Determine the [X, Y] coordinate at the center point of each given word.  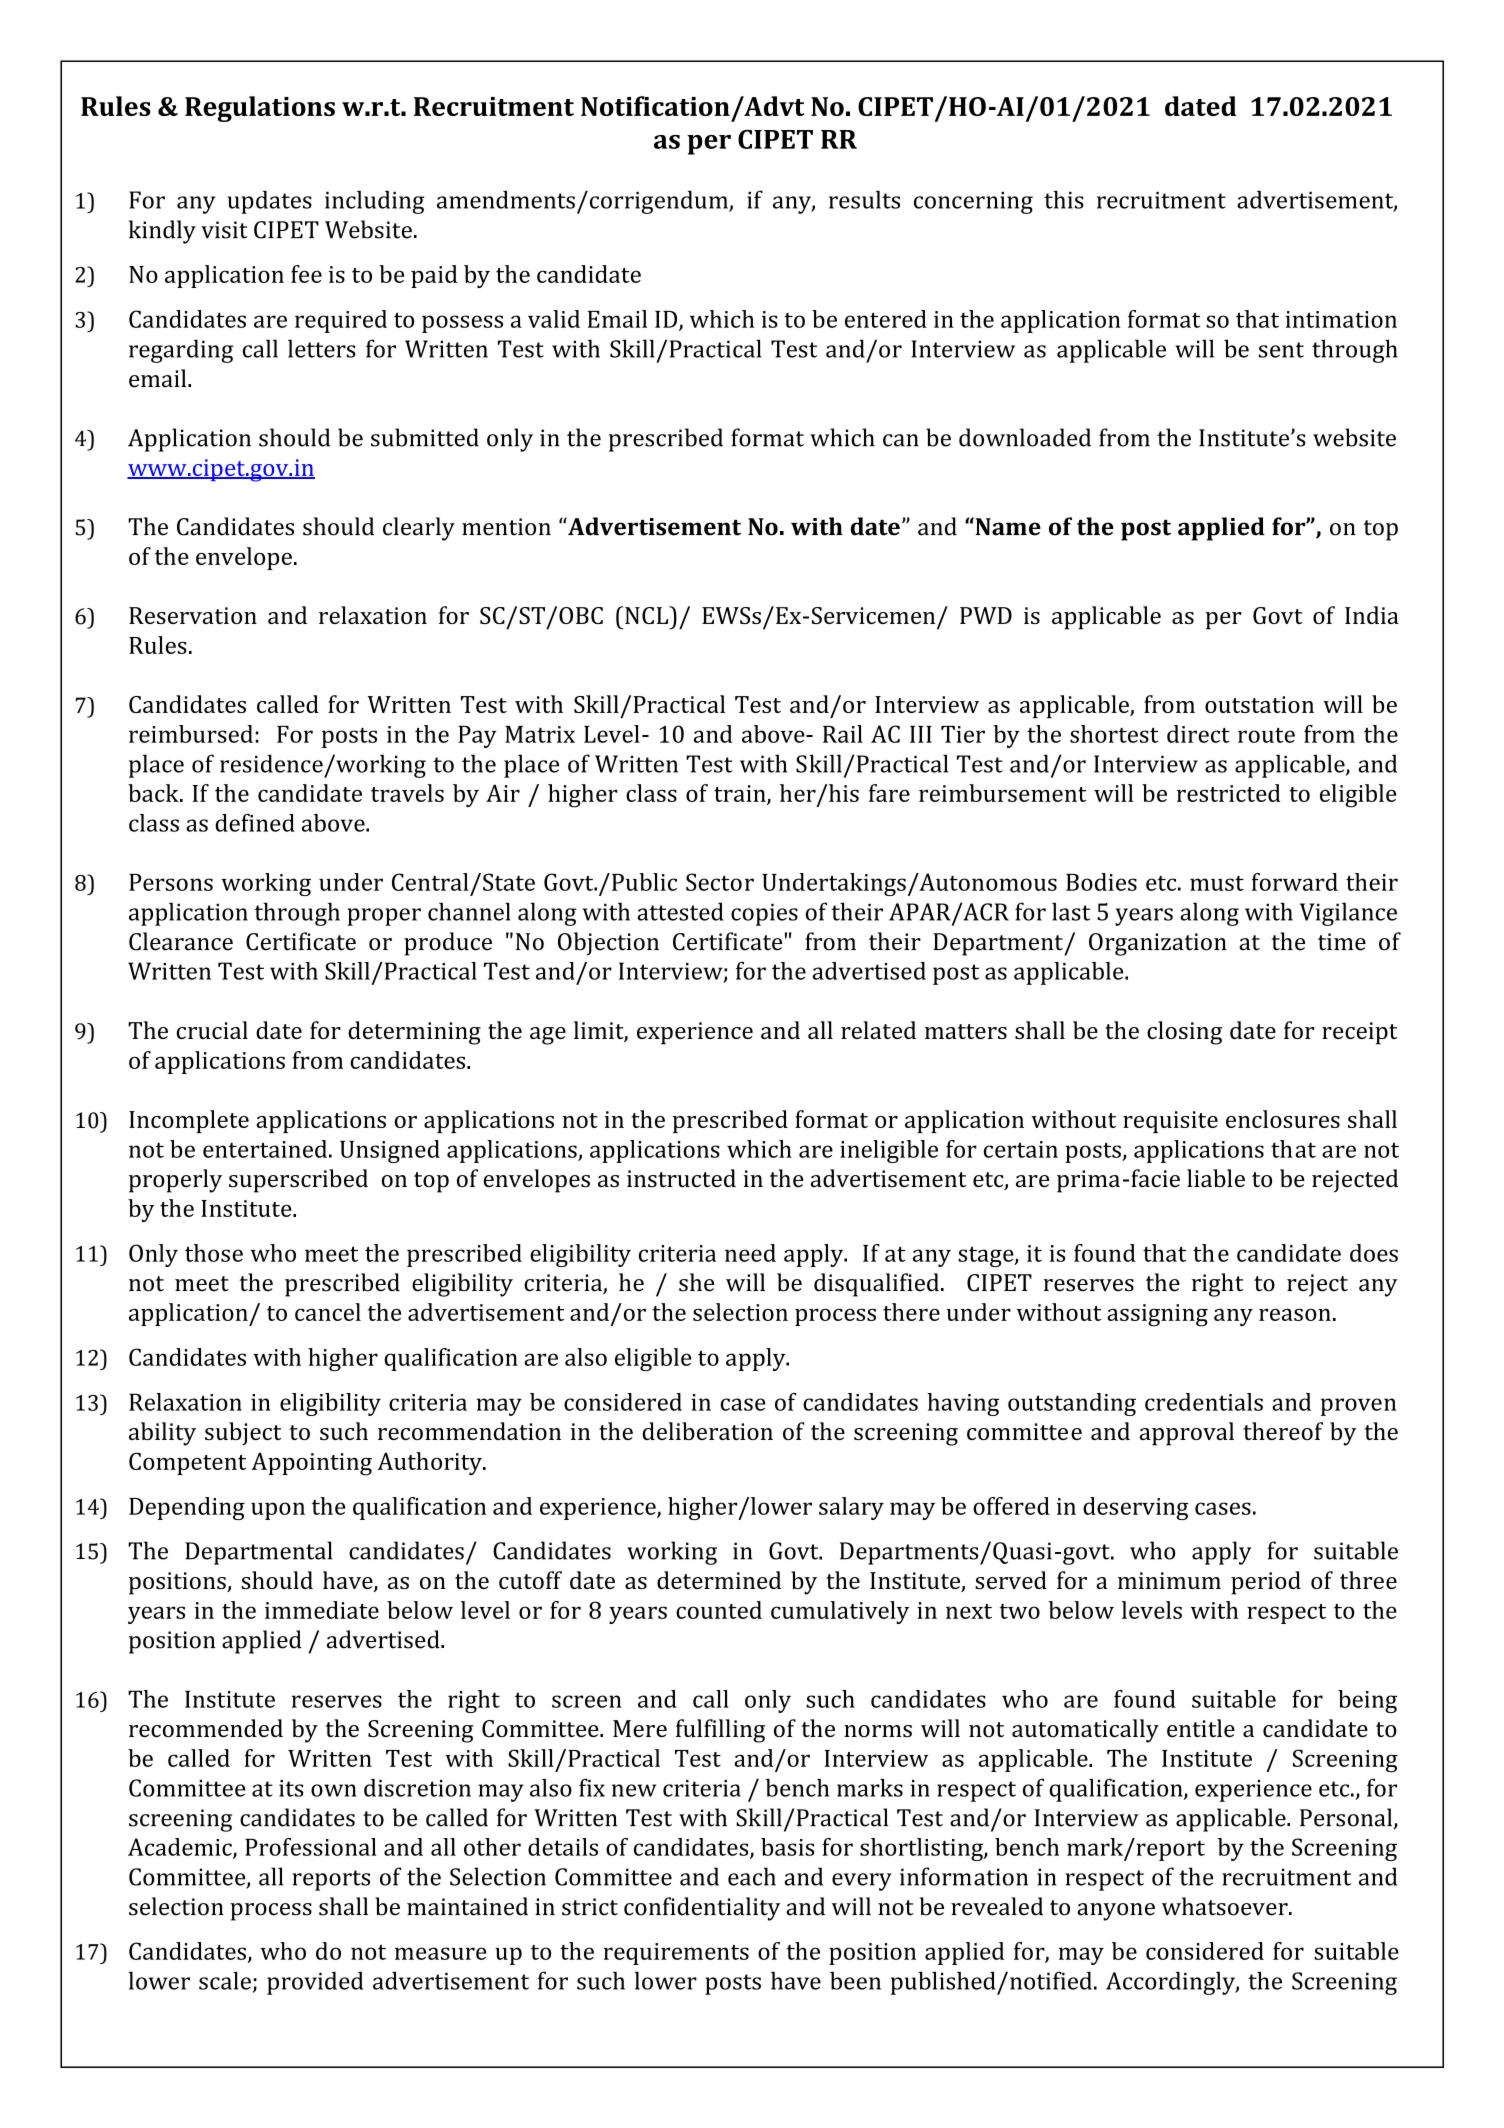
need [750, 1253]
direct [1198, 734]
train [741, 794]
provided [315, 1983]
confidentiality [702, 1909]
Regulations [260, 109]
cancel [328, 1312]
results [864, 199]
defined [255, 823]
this [1064, 199]
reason [1295, 1315]
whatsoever [1226, 1906]
